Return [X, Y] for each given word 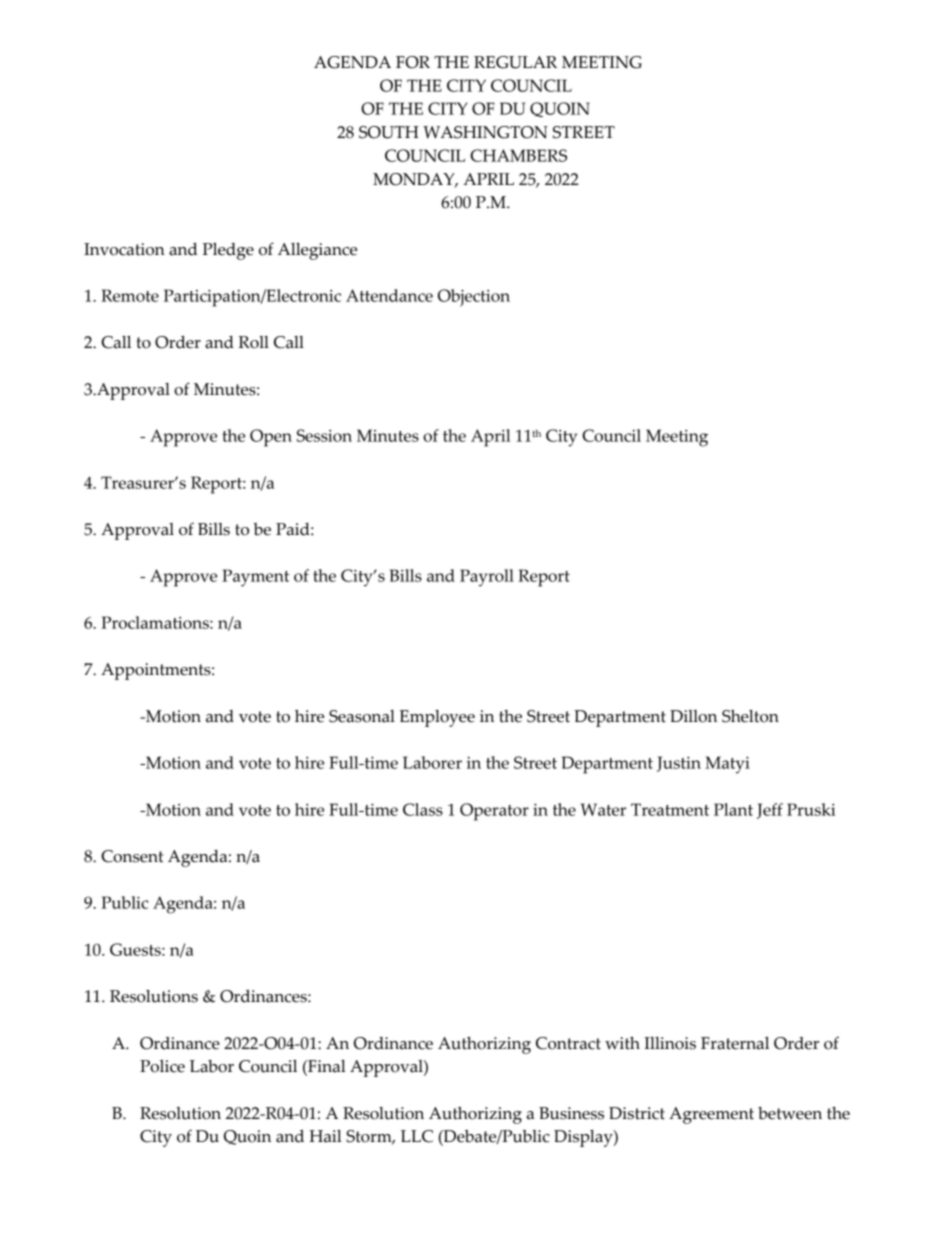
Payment [255, 578]
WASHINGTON [485, 132]
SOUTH [389, 132]
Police [162, 1066]
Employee [437, 718]
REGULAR [515, 62]
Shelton [750, 716]
